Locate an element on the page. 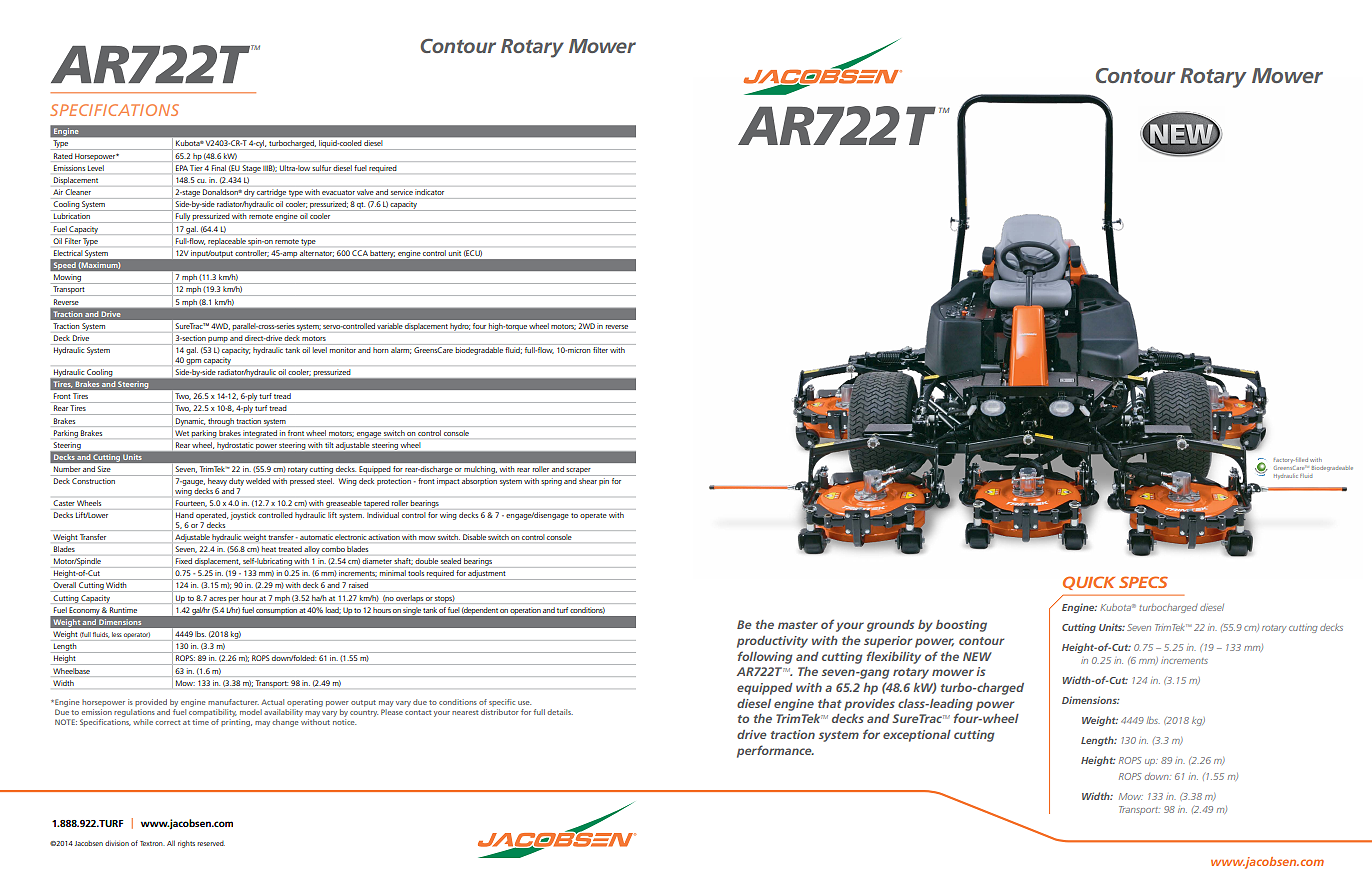 This image has width=1372, height=887. indicator is located at coordinates (429, 192).
